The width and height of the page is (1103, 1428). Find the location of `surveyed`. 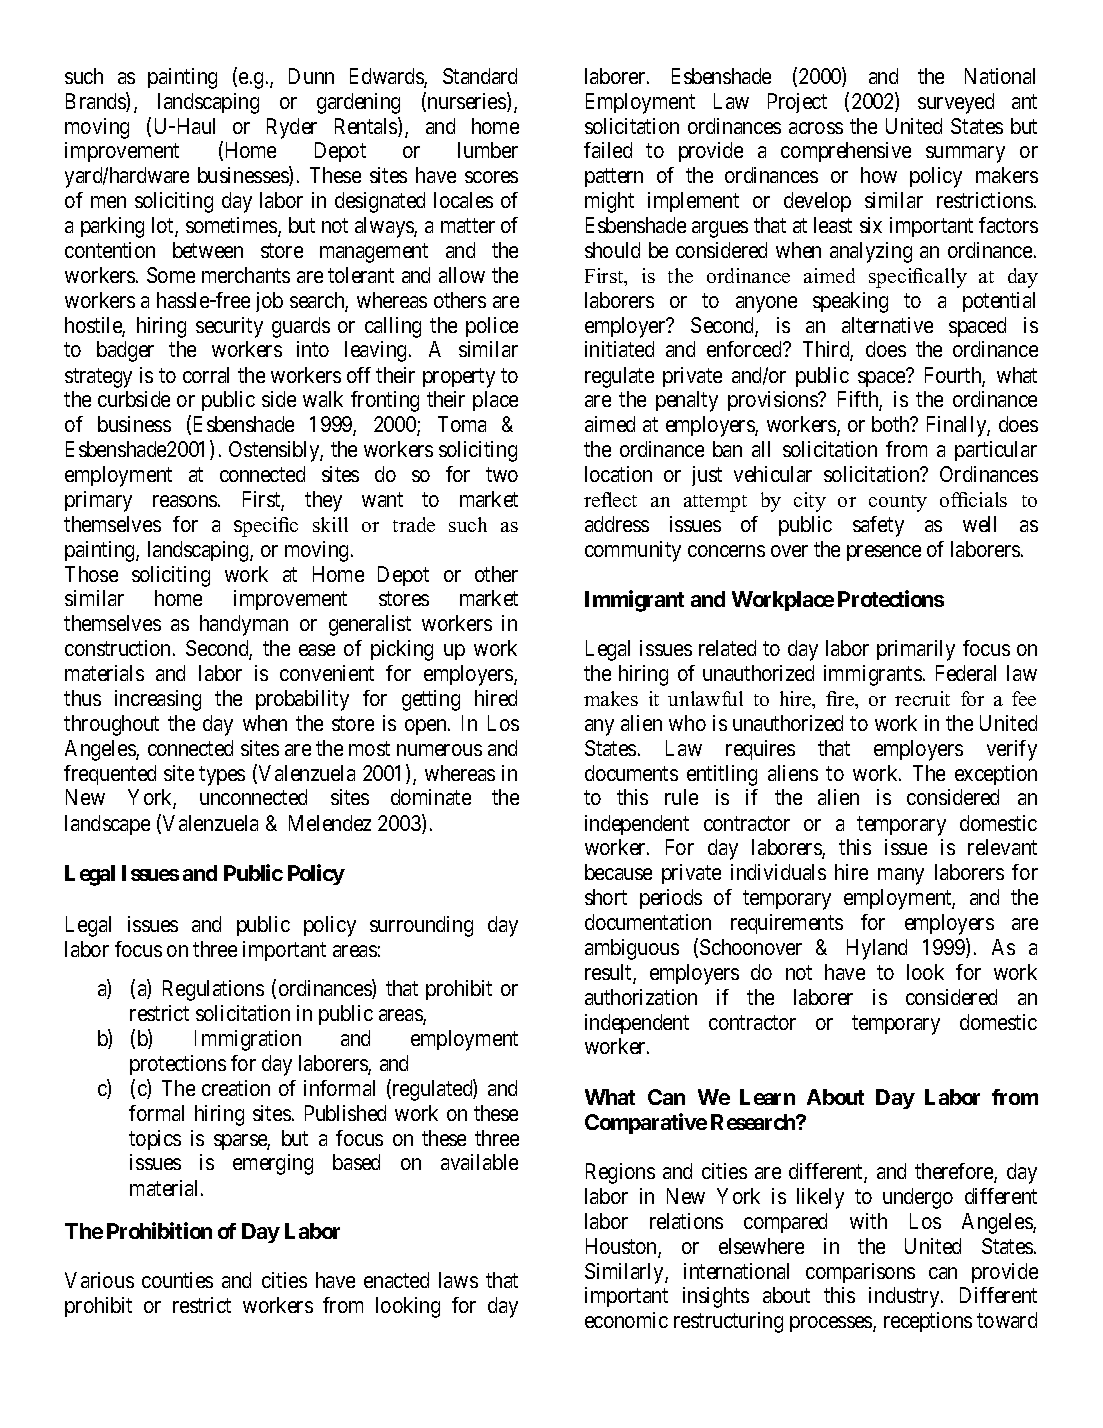

surveyed is located at coordinates (956, 103).
